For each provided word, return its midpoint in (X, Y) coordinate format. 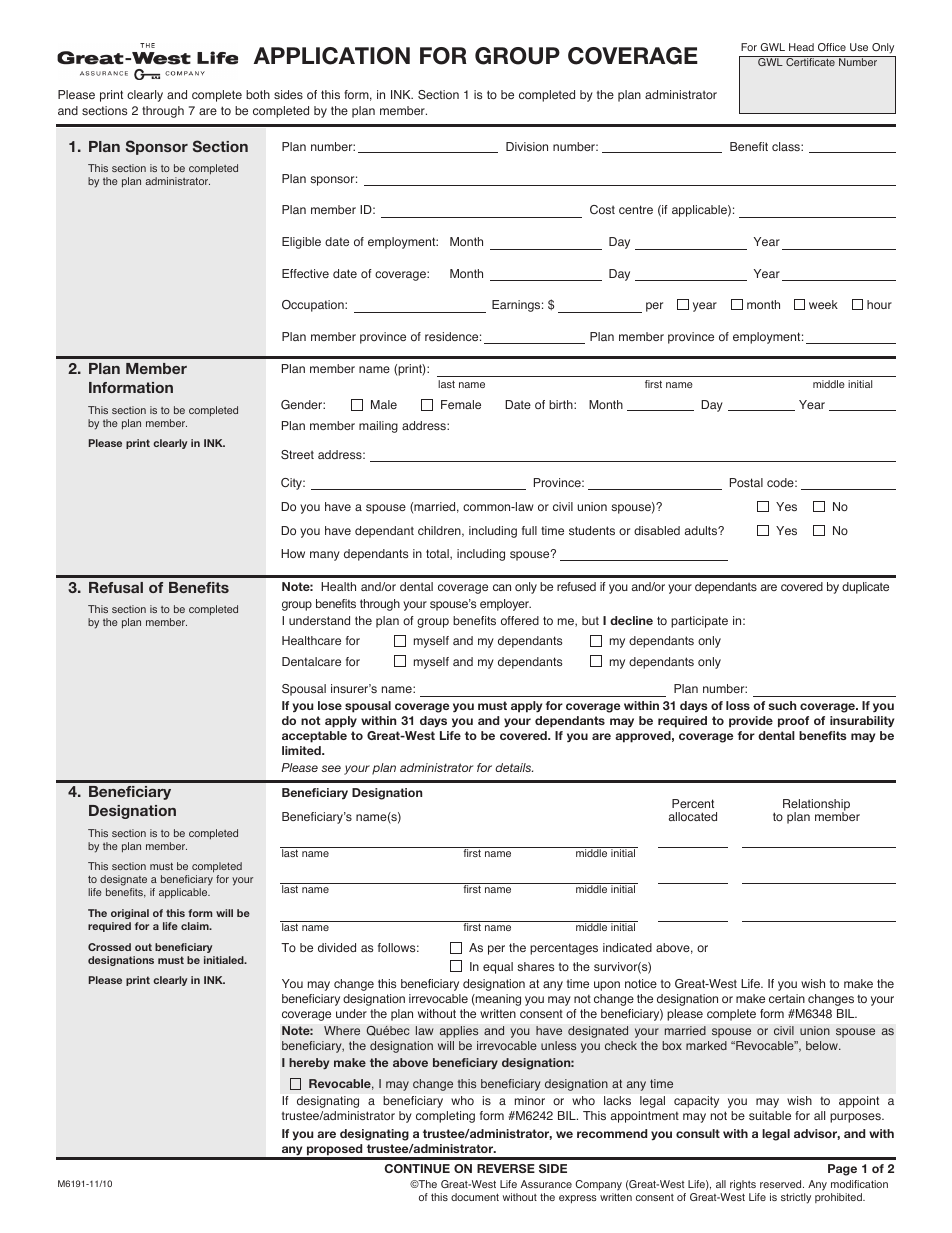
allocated (693, 816)
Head (801, 47)
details (514, 767)
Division (527, 146)
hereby (309, 1064)
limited (302, 750)
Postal (746, 483)
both (258, 94)
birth (562, 404)
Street (297, 454)
